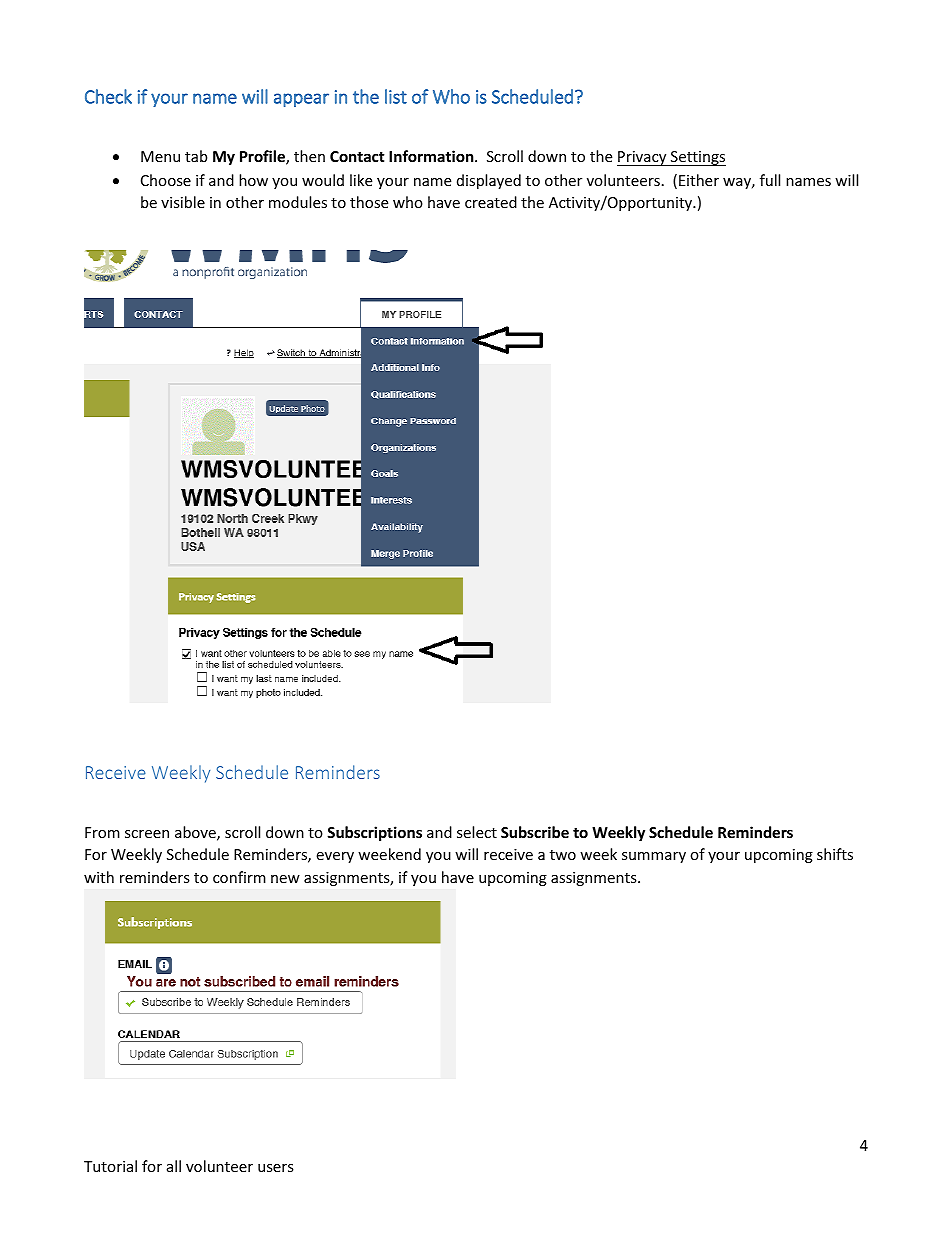  Describe the element at coordinates (174, 1166) in the screenshot. I see `all` at that location.
